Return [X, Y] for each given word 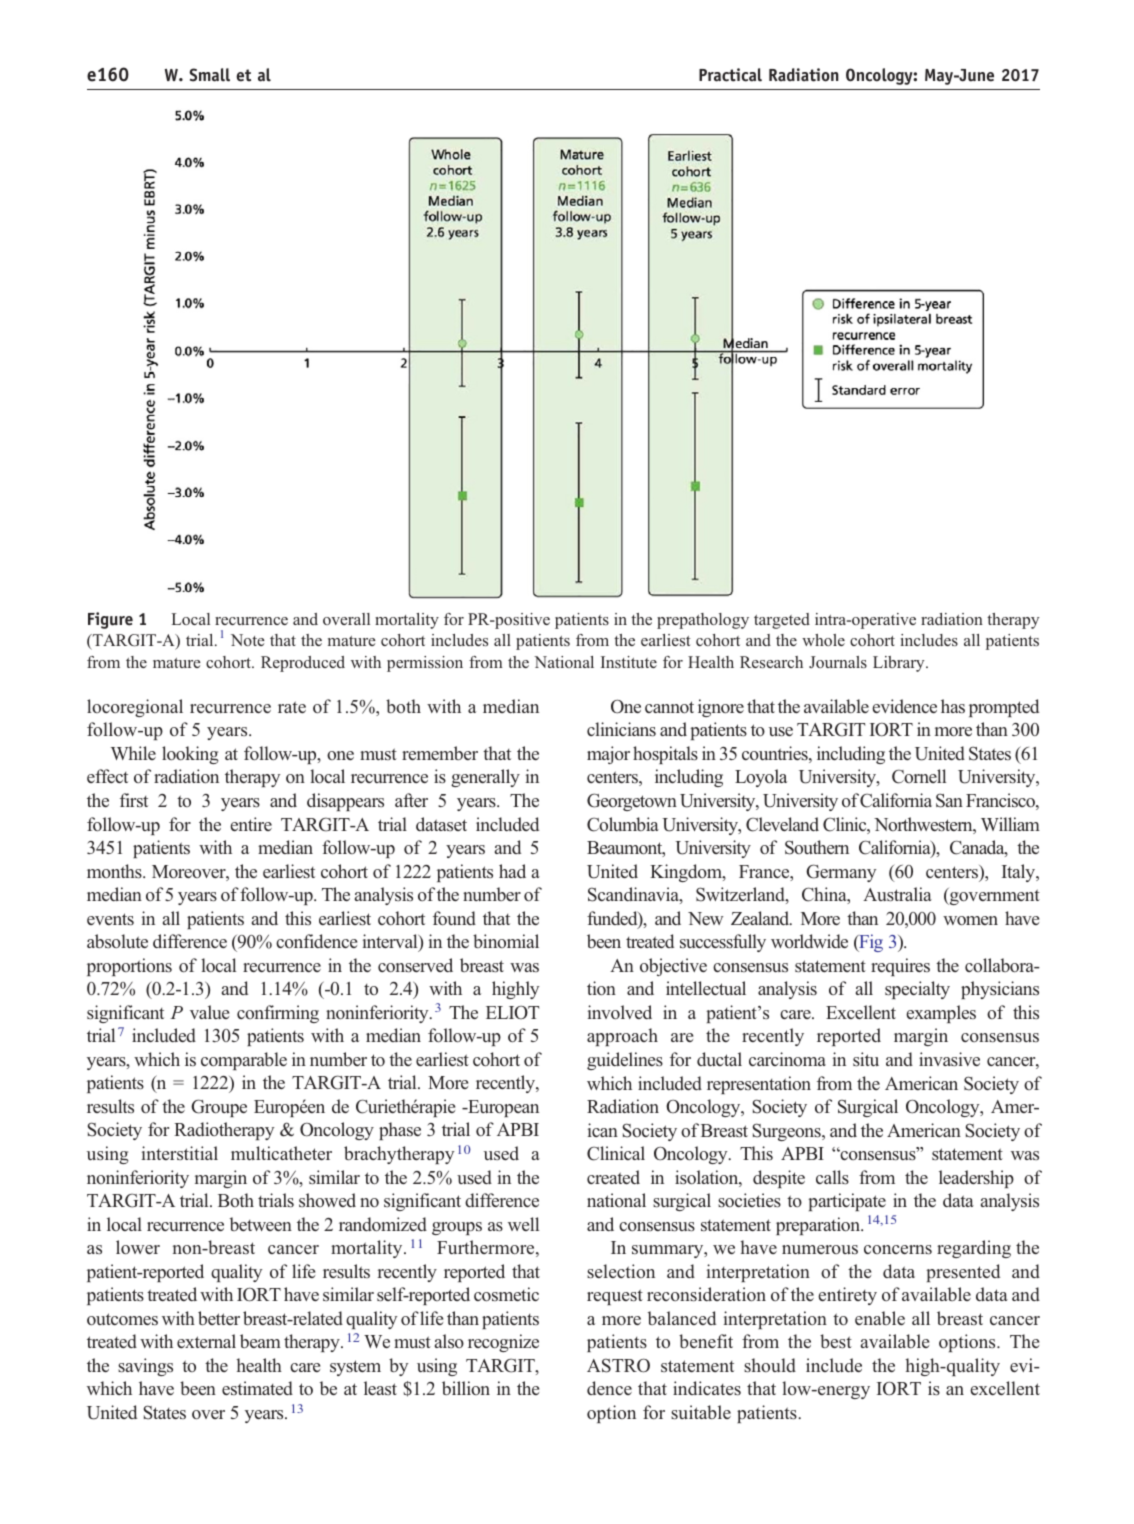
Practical [730, 75]
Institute [629, 662]
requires [900, 967]
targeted [782, 621]
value [209, 1012]
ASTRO [618, 1365]
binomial [506, 941]
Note [248, 640]
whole [823, 640]
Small [210, 75]
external [206, 1341]
